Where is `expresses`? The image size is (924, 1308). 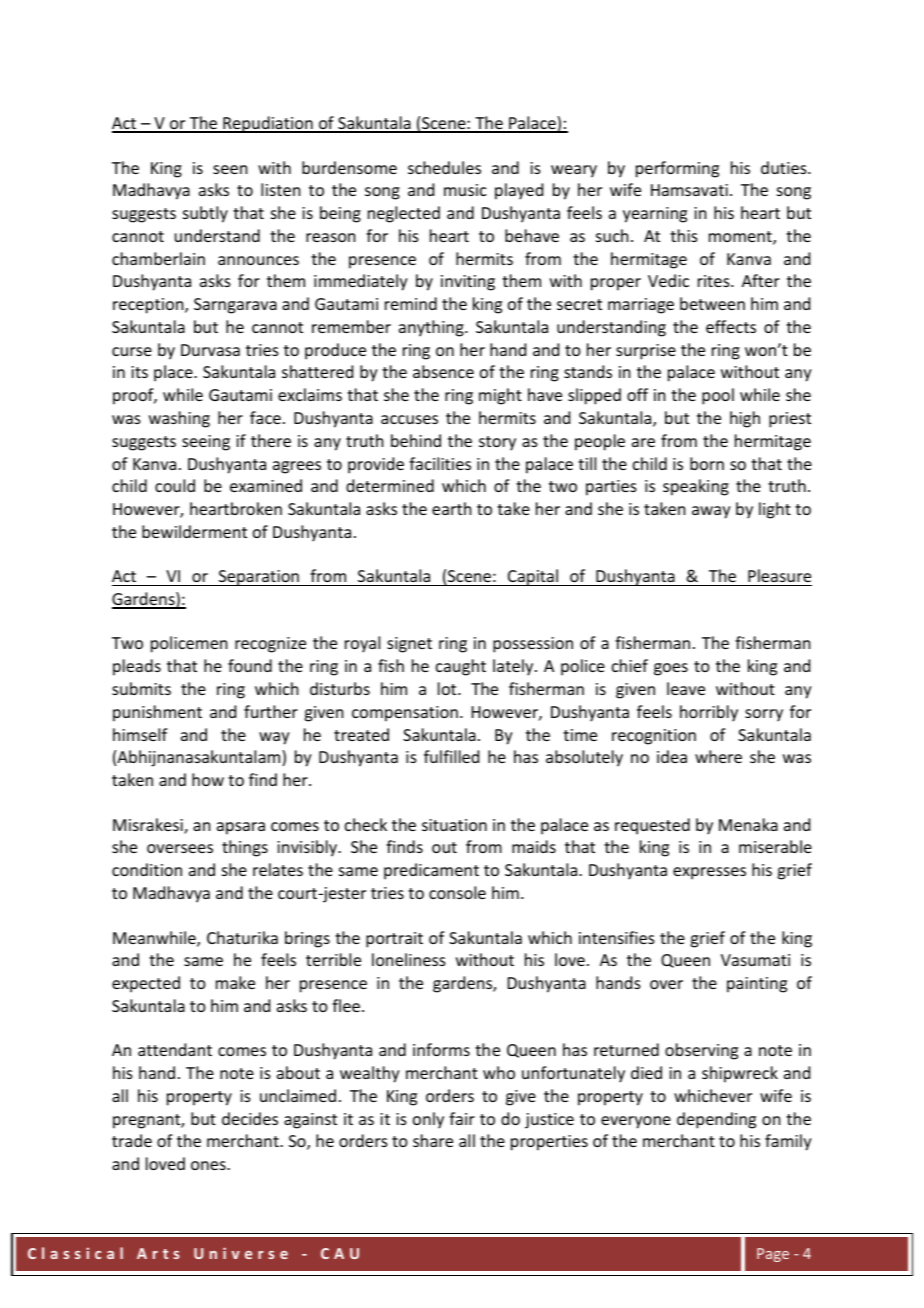
expresses is located at coordinates (709, 873).
